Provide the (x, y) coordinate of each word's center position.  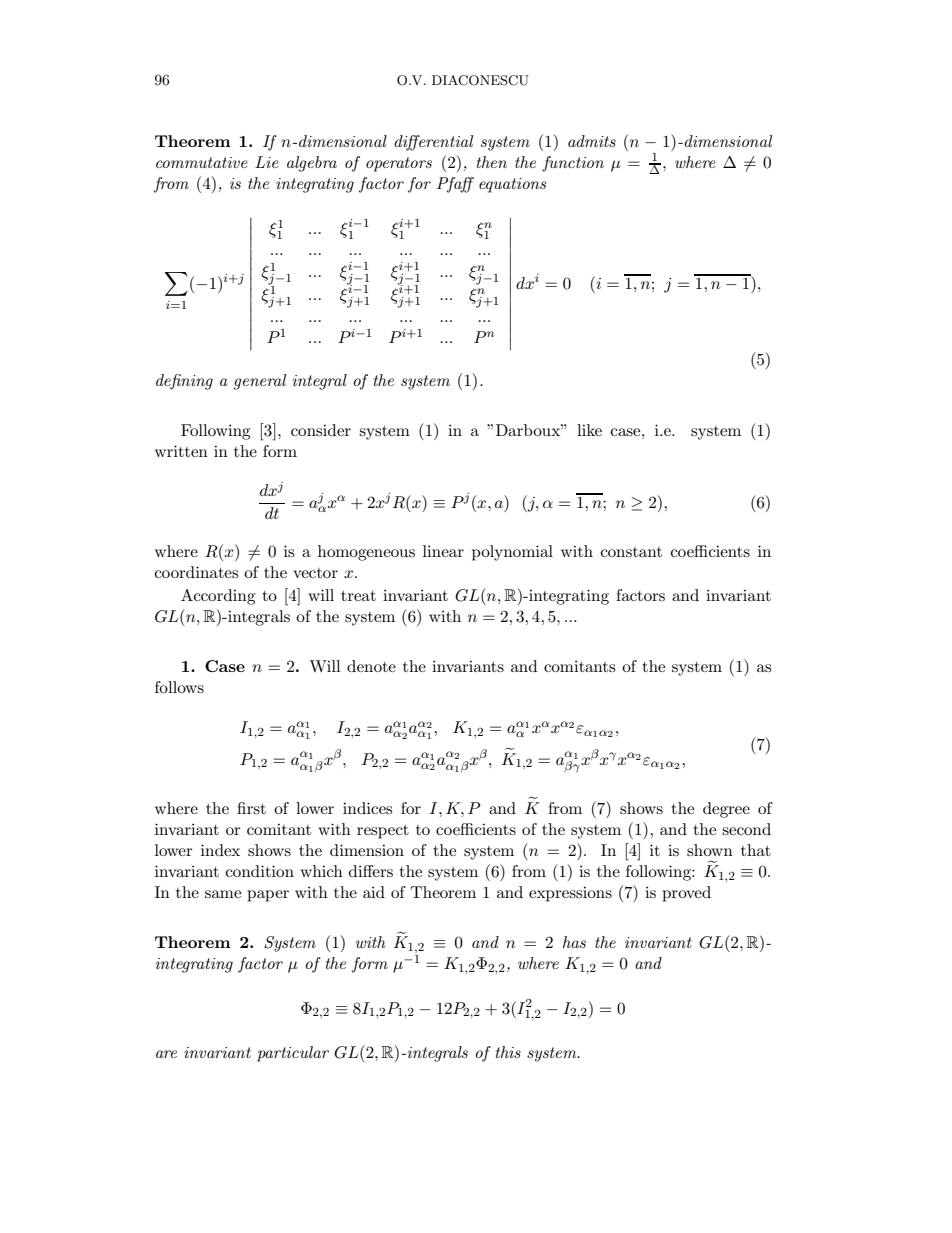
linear (443, 551)
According (218, 597)
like (589, 430)
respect (383, 832)
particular (293, 1054)
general (260, 382)
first (251, 808)
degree (726, 810)
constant (631, 552)
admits (592, 141)
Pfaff (455, 185)
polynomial (512, 553)
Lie (267, 162)
